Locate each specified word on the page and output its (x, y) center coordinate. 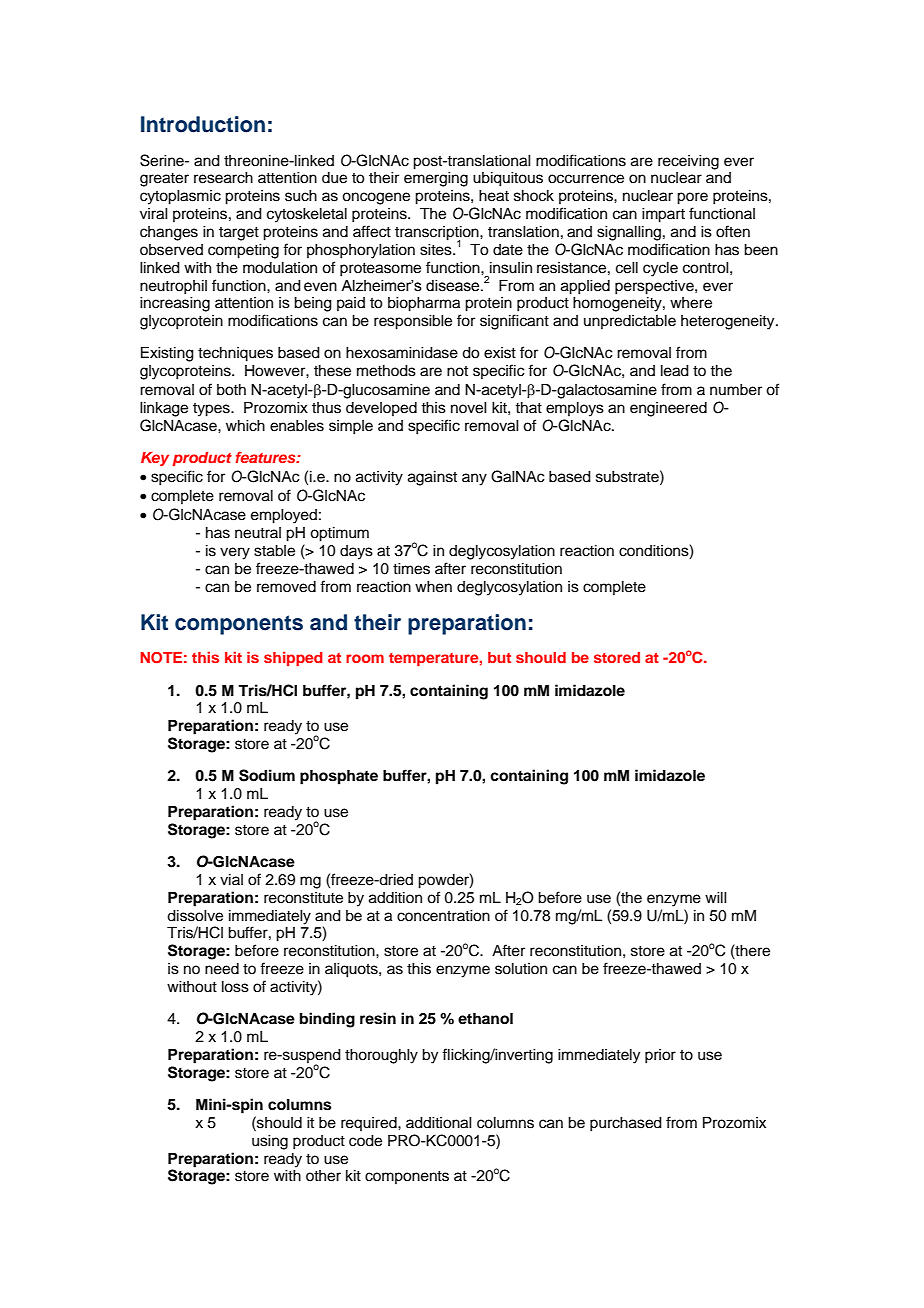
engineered (668, 409)
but (499, 657)
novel (469, 408)
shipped (293, 658)
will (716, 897)
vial (231, 879)
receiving (688, 162)
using (270, 1142)
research (223, 178)
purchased (626, 1124)
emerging (436, 179)
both (231, 390)
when (433, 587)
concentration (443, 916)
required (370, 1124)
